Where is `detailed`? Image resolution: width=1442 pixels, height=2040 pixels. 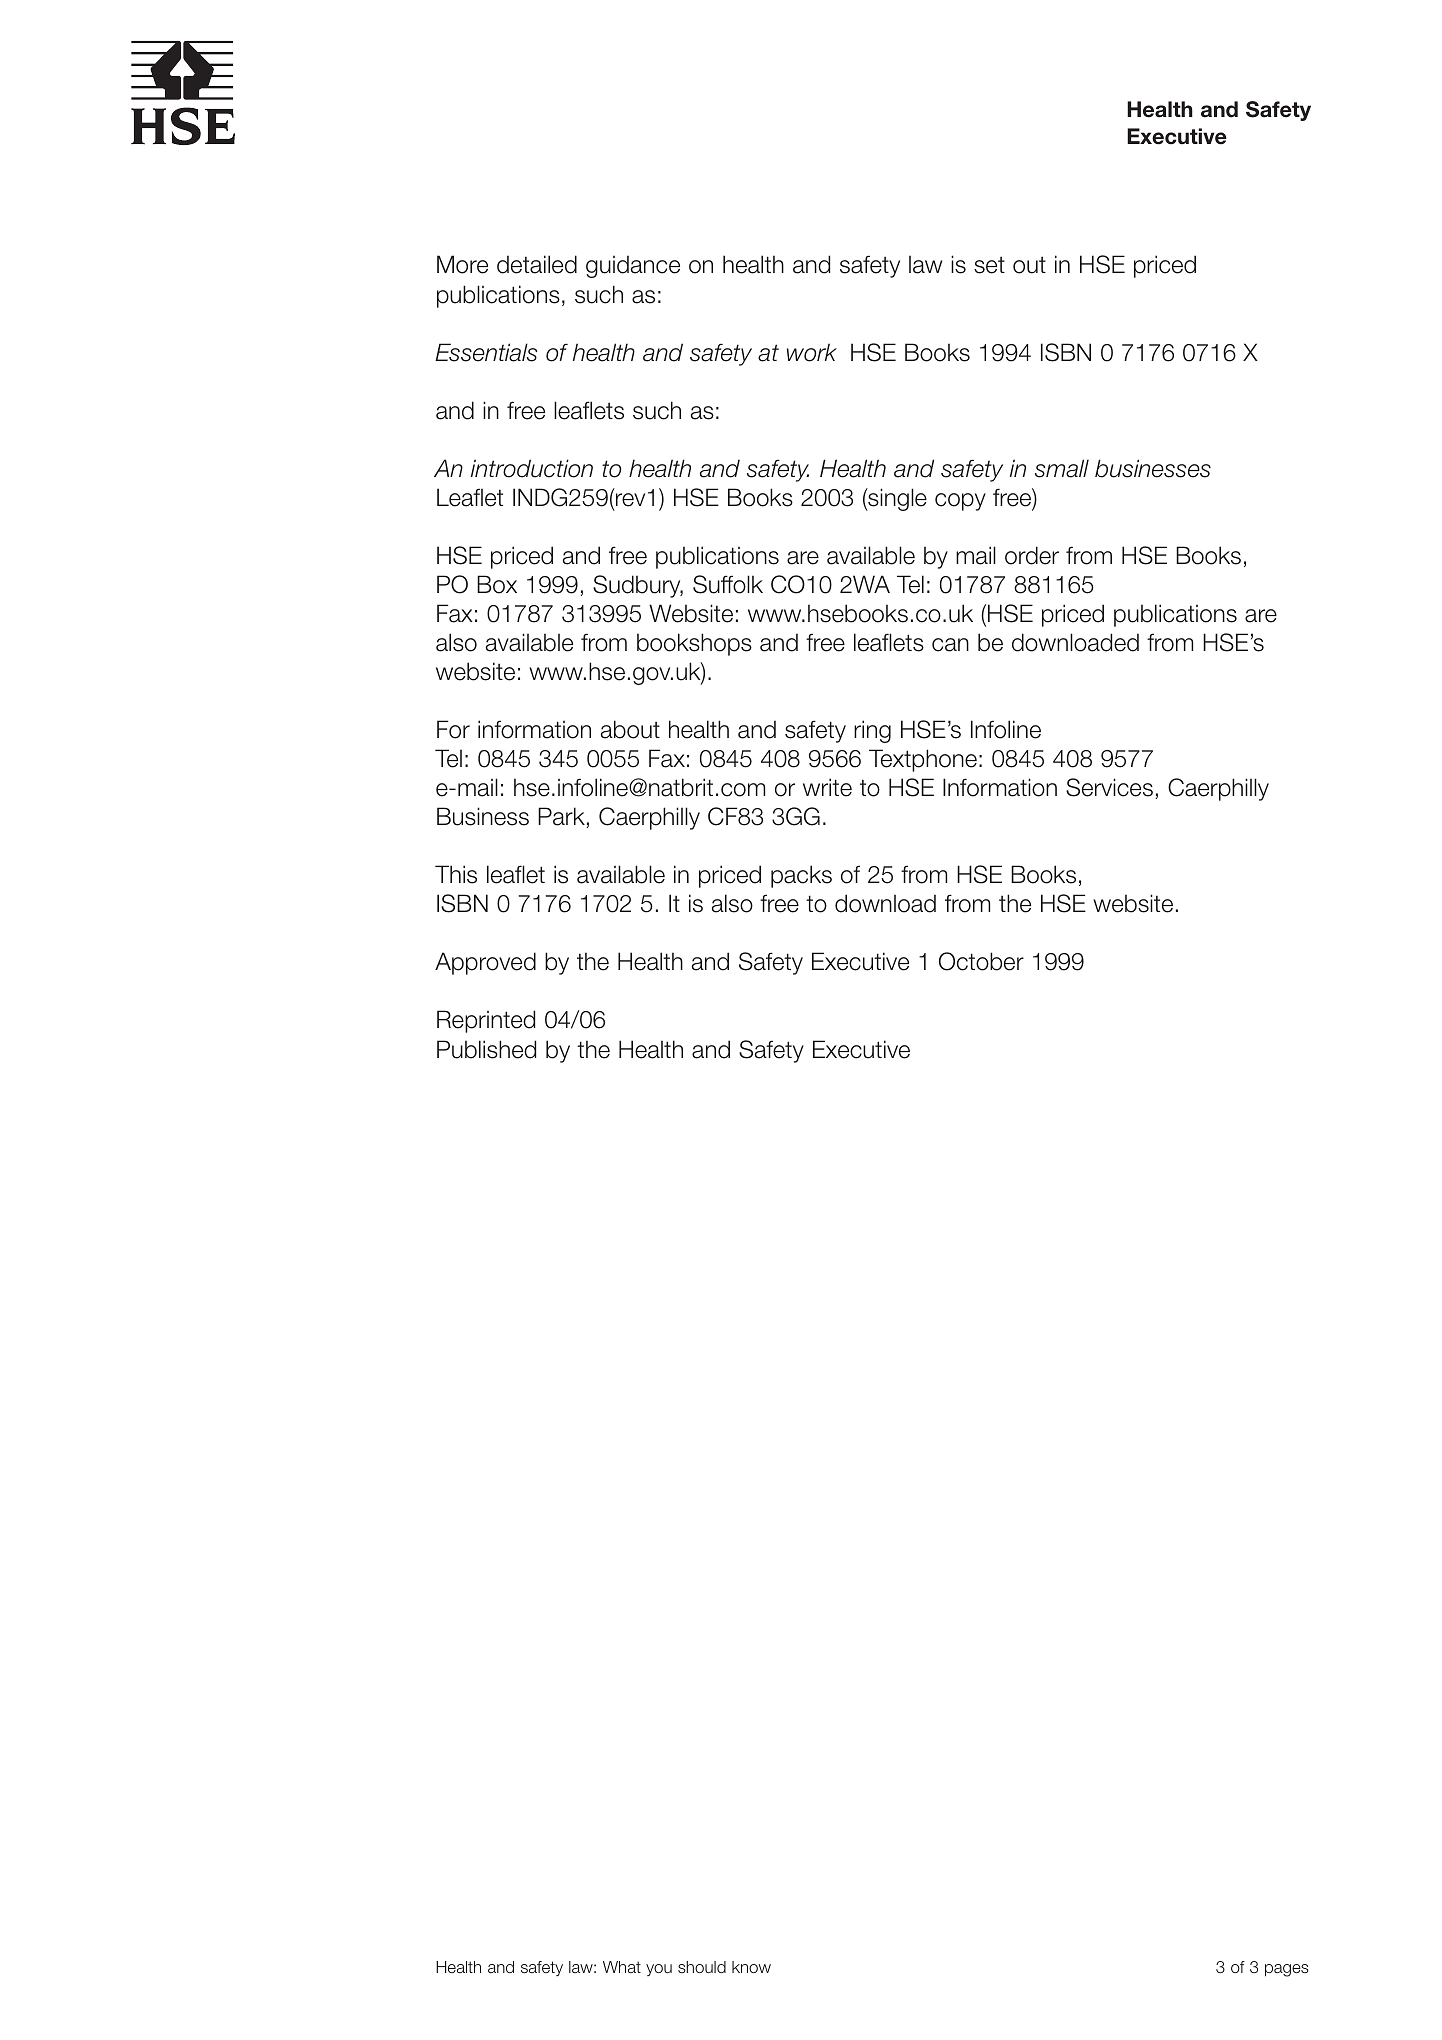 detailed is located at coordinates (537, 264).
